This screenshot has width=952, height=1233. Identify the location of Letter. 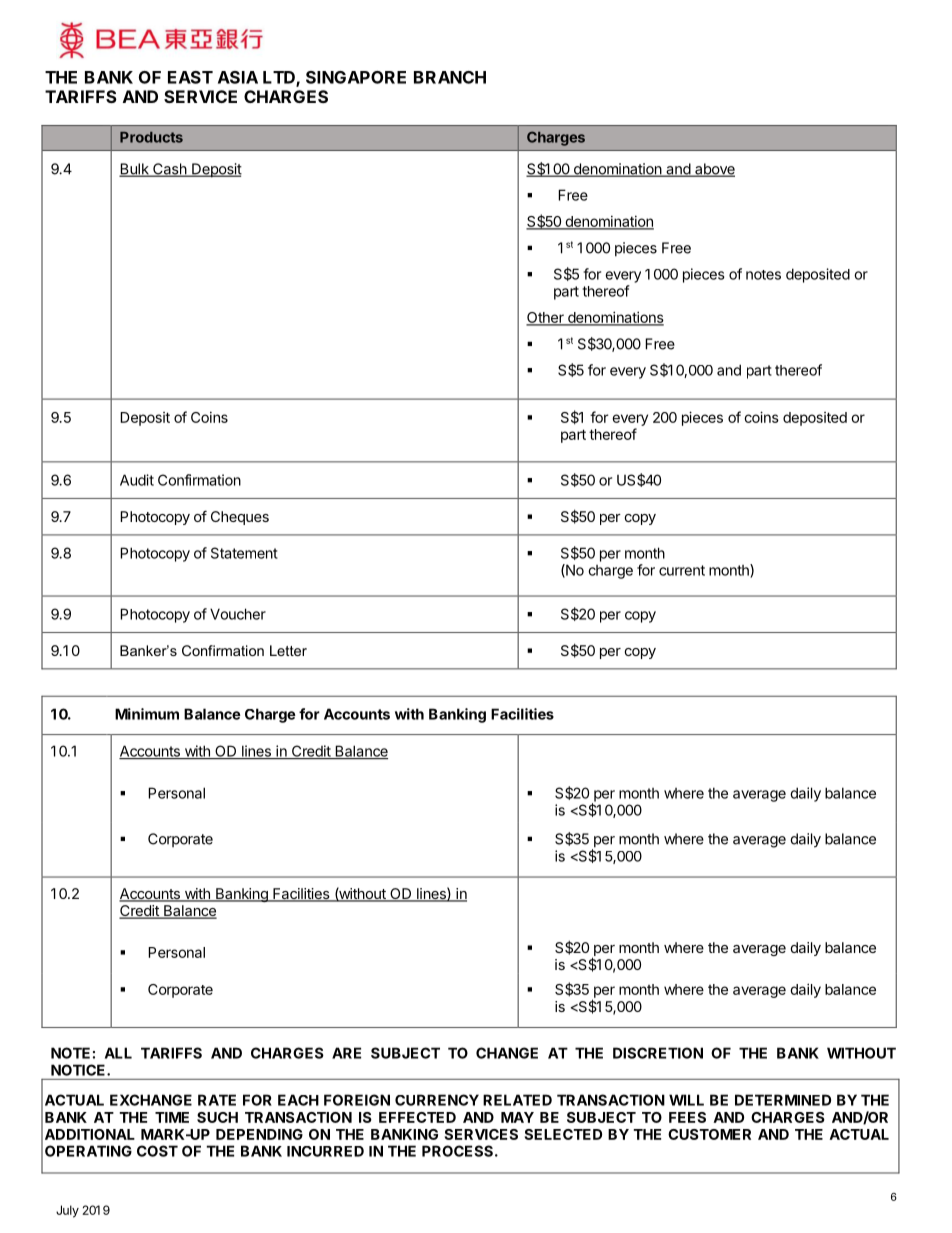
(288, 650).
